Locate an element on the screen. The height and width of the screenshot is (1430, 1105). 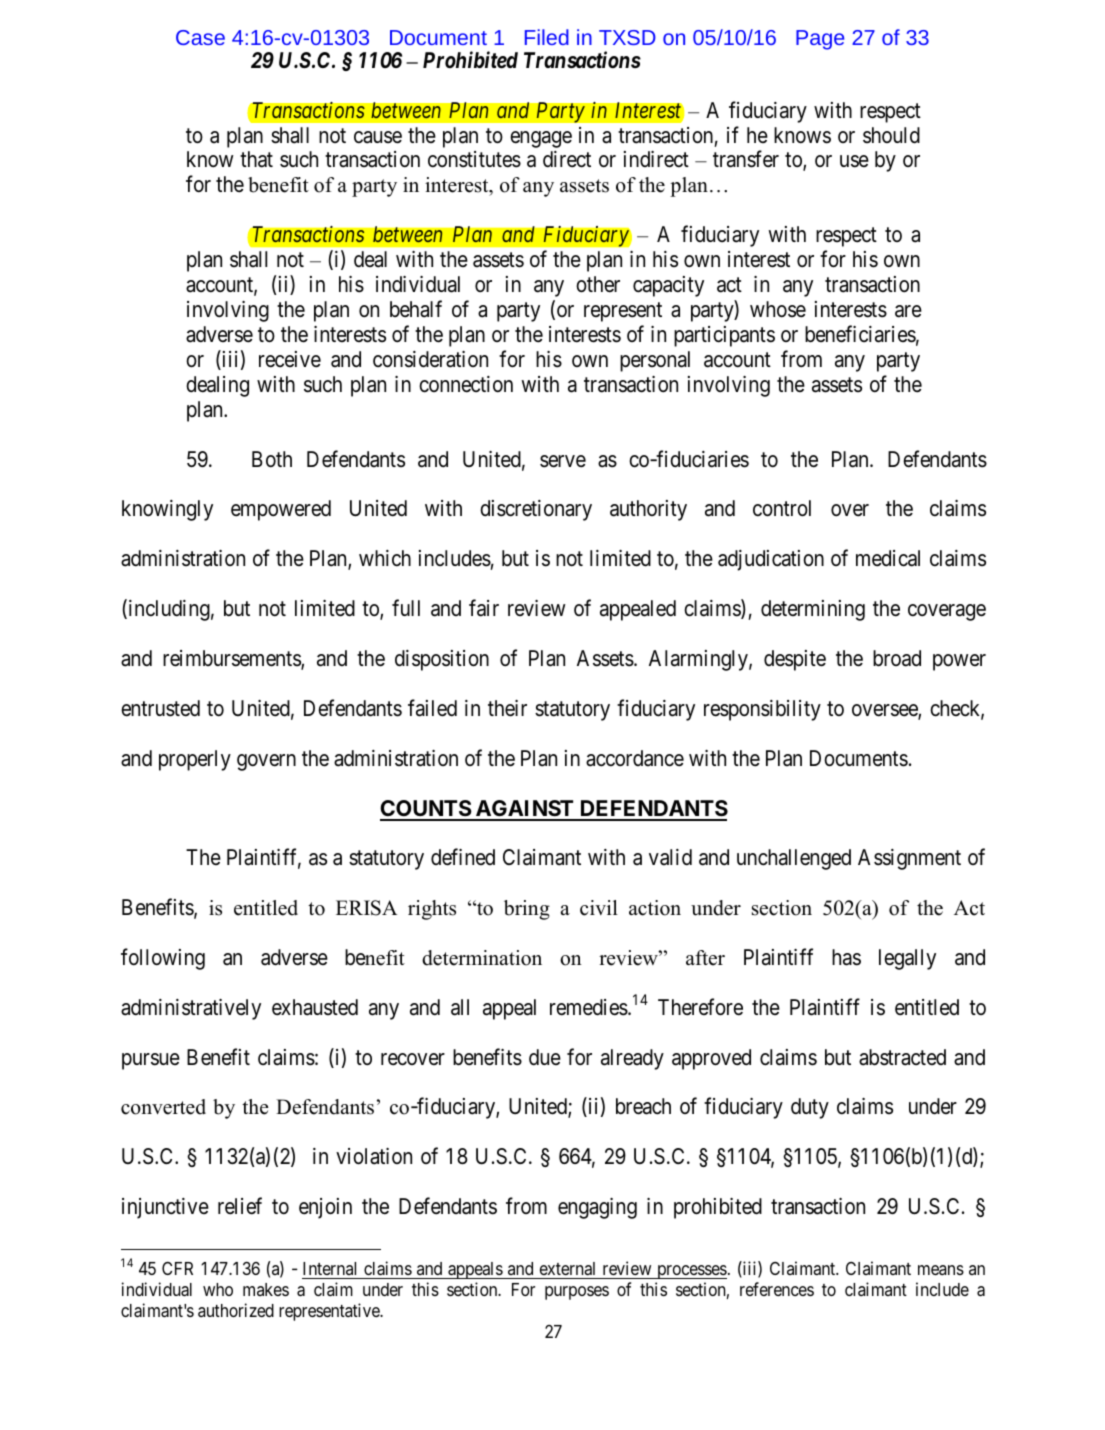
makes is located at coordinates (266, 1289).
